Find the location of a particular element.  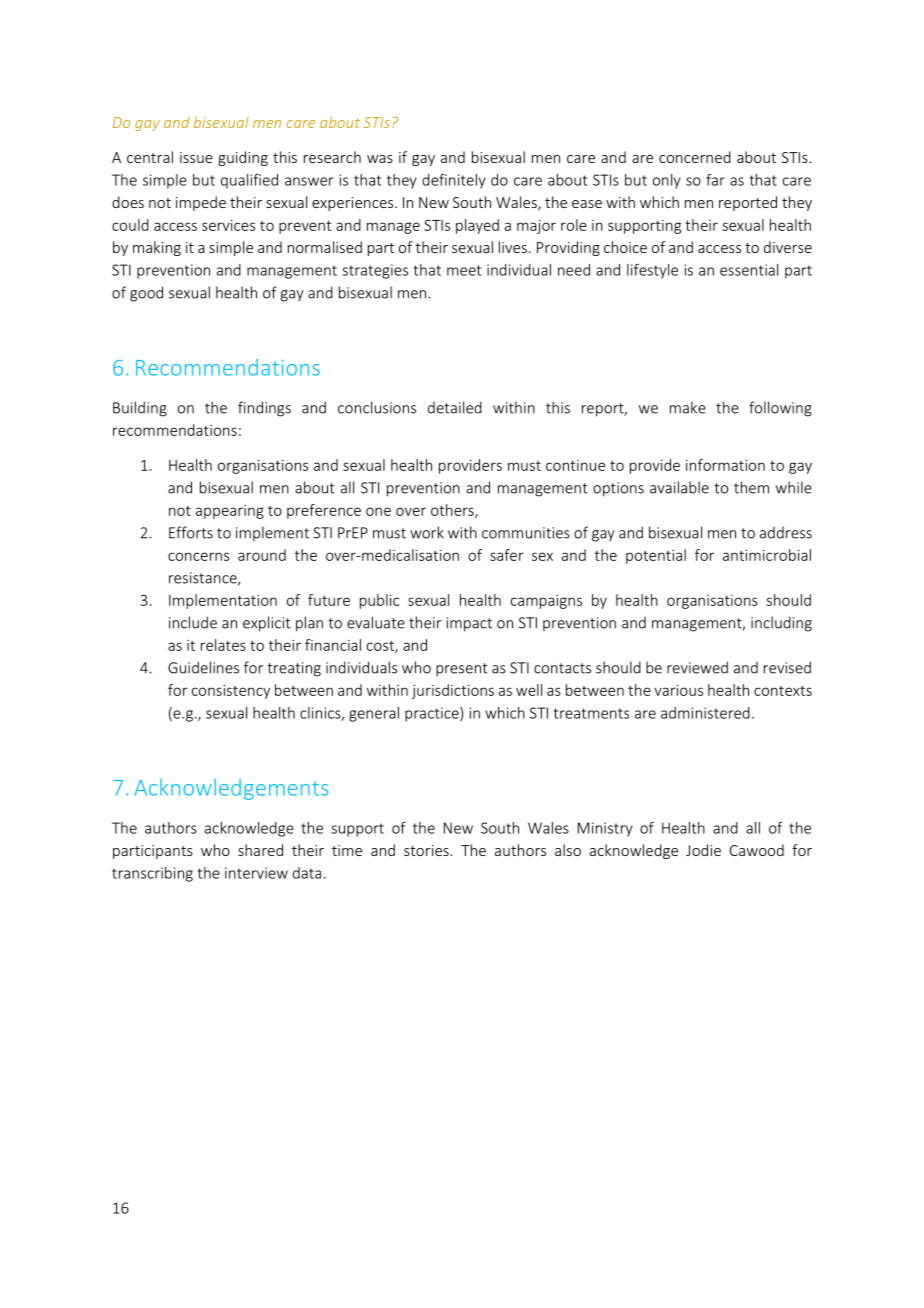

including is located at coordinates (781, 624).
